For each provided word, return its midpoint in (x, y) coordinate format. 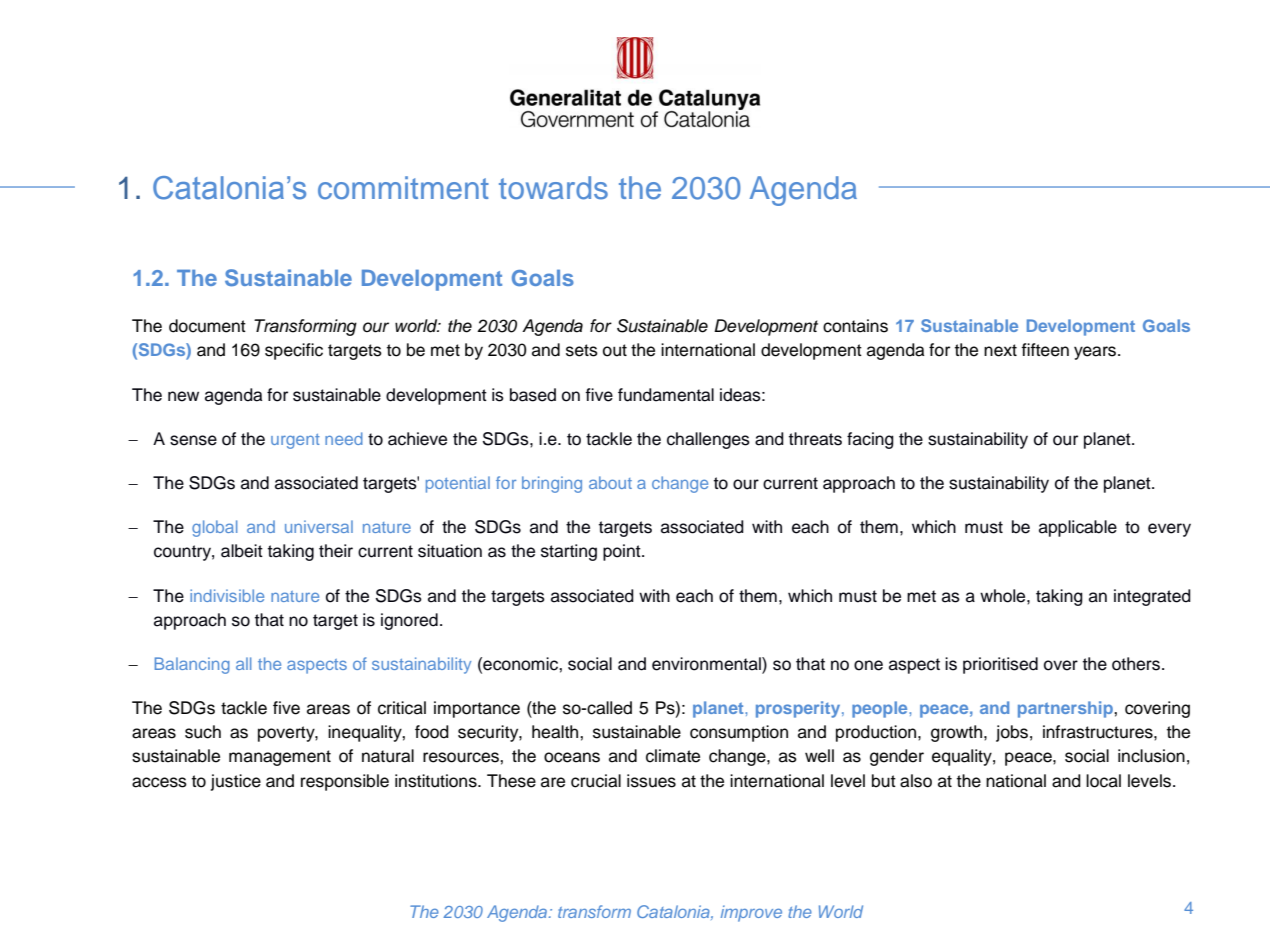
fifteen (1045, 350)
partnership (1066, 709)
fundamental (666, 395)
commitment (403, 188)
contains (855, 326)
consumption (739, 733)
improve (751, 913)
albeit (242, 551)
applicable (1078, 528)
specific (294, 351)
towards (553, 188)
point (623, 552)
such (203, 732)
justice (236, 782)
